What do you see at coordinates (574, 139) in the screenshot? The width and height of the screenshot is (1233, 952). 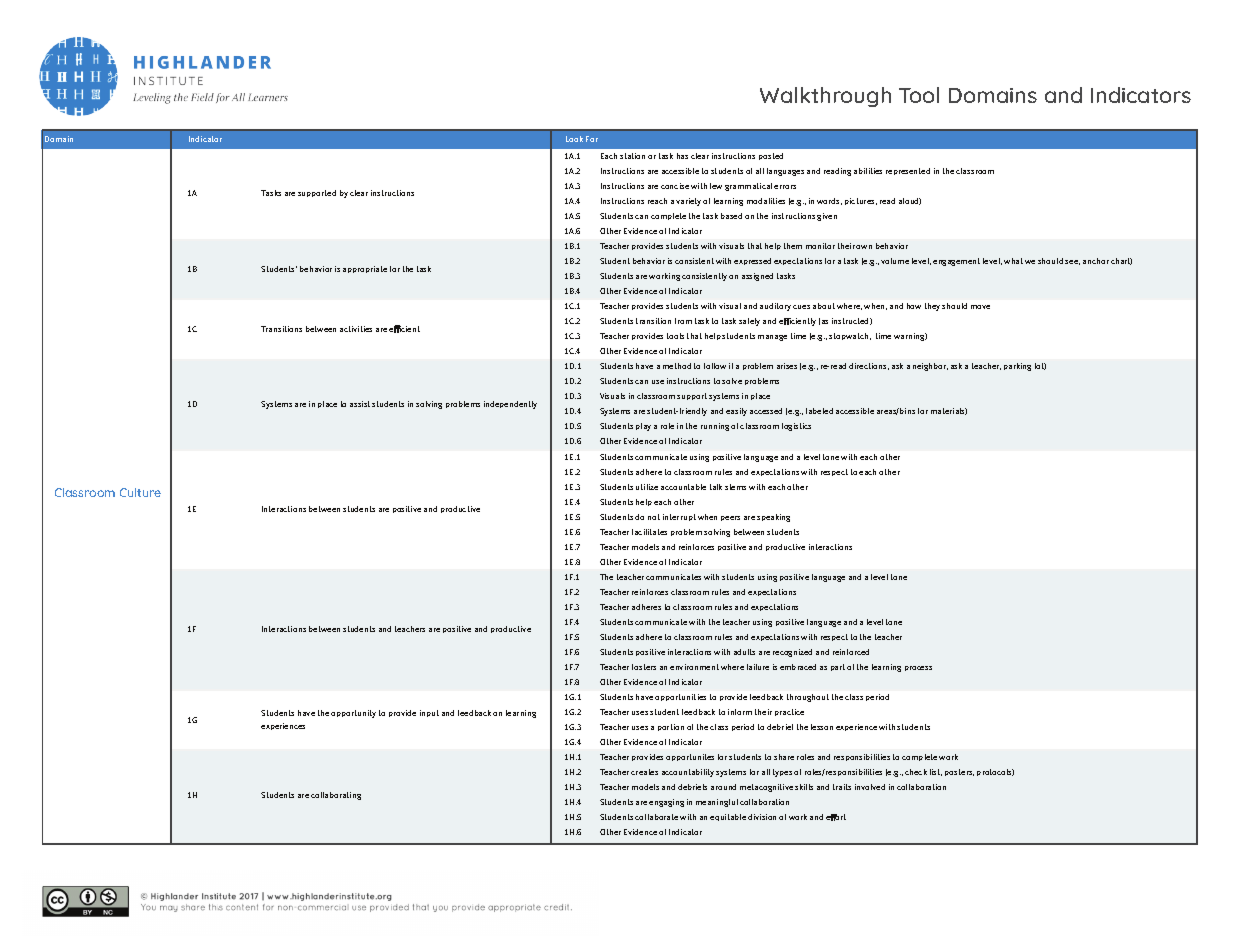 I see `Look` at bounding box center [574, 139].
